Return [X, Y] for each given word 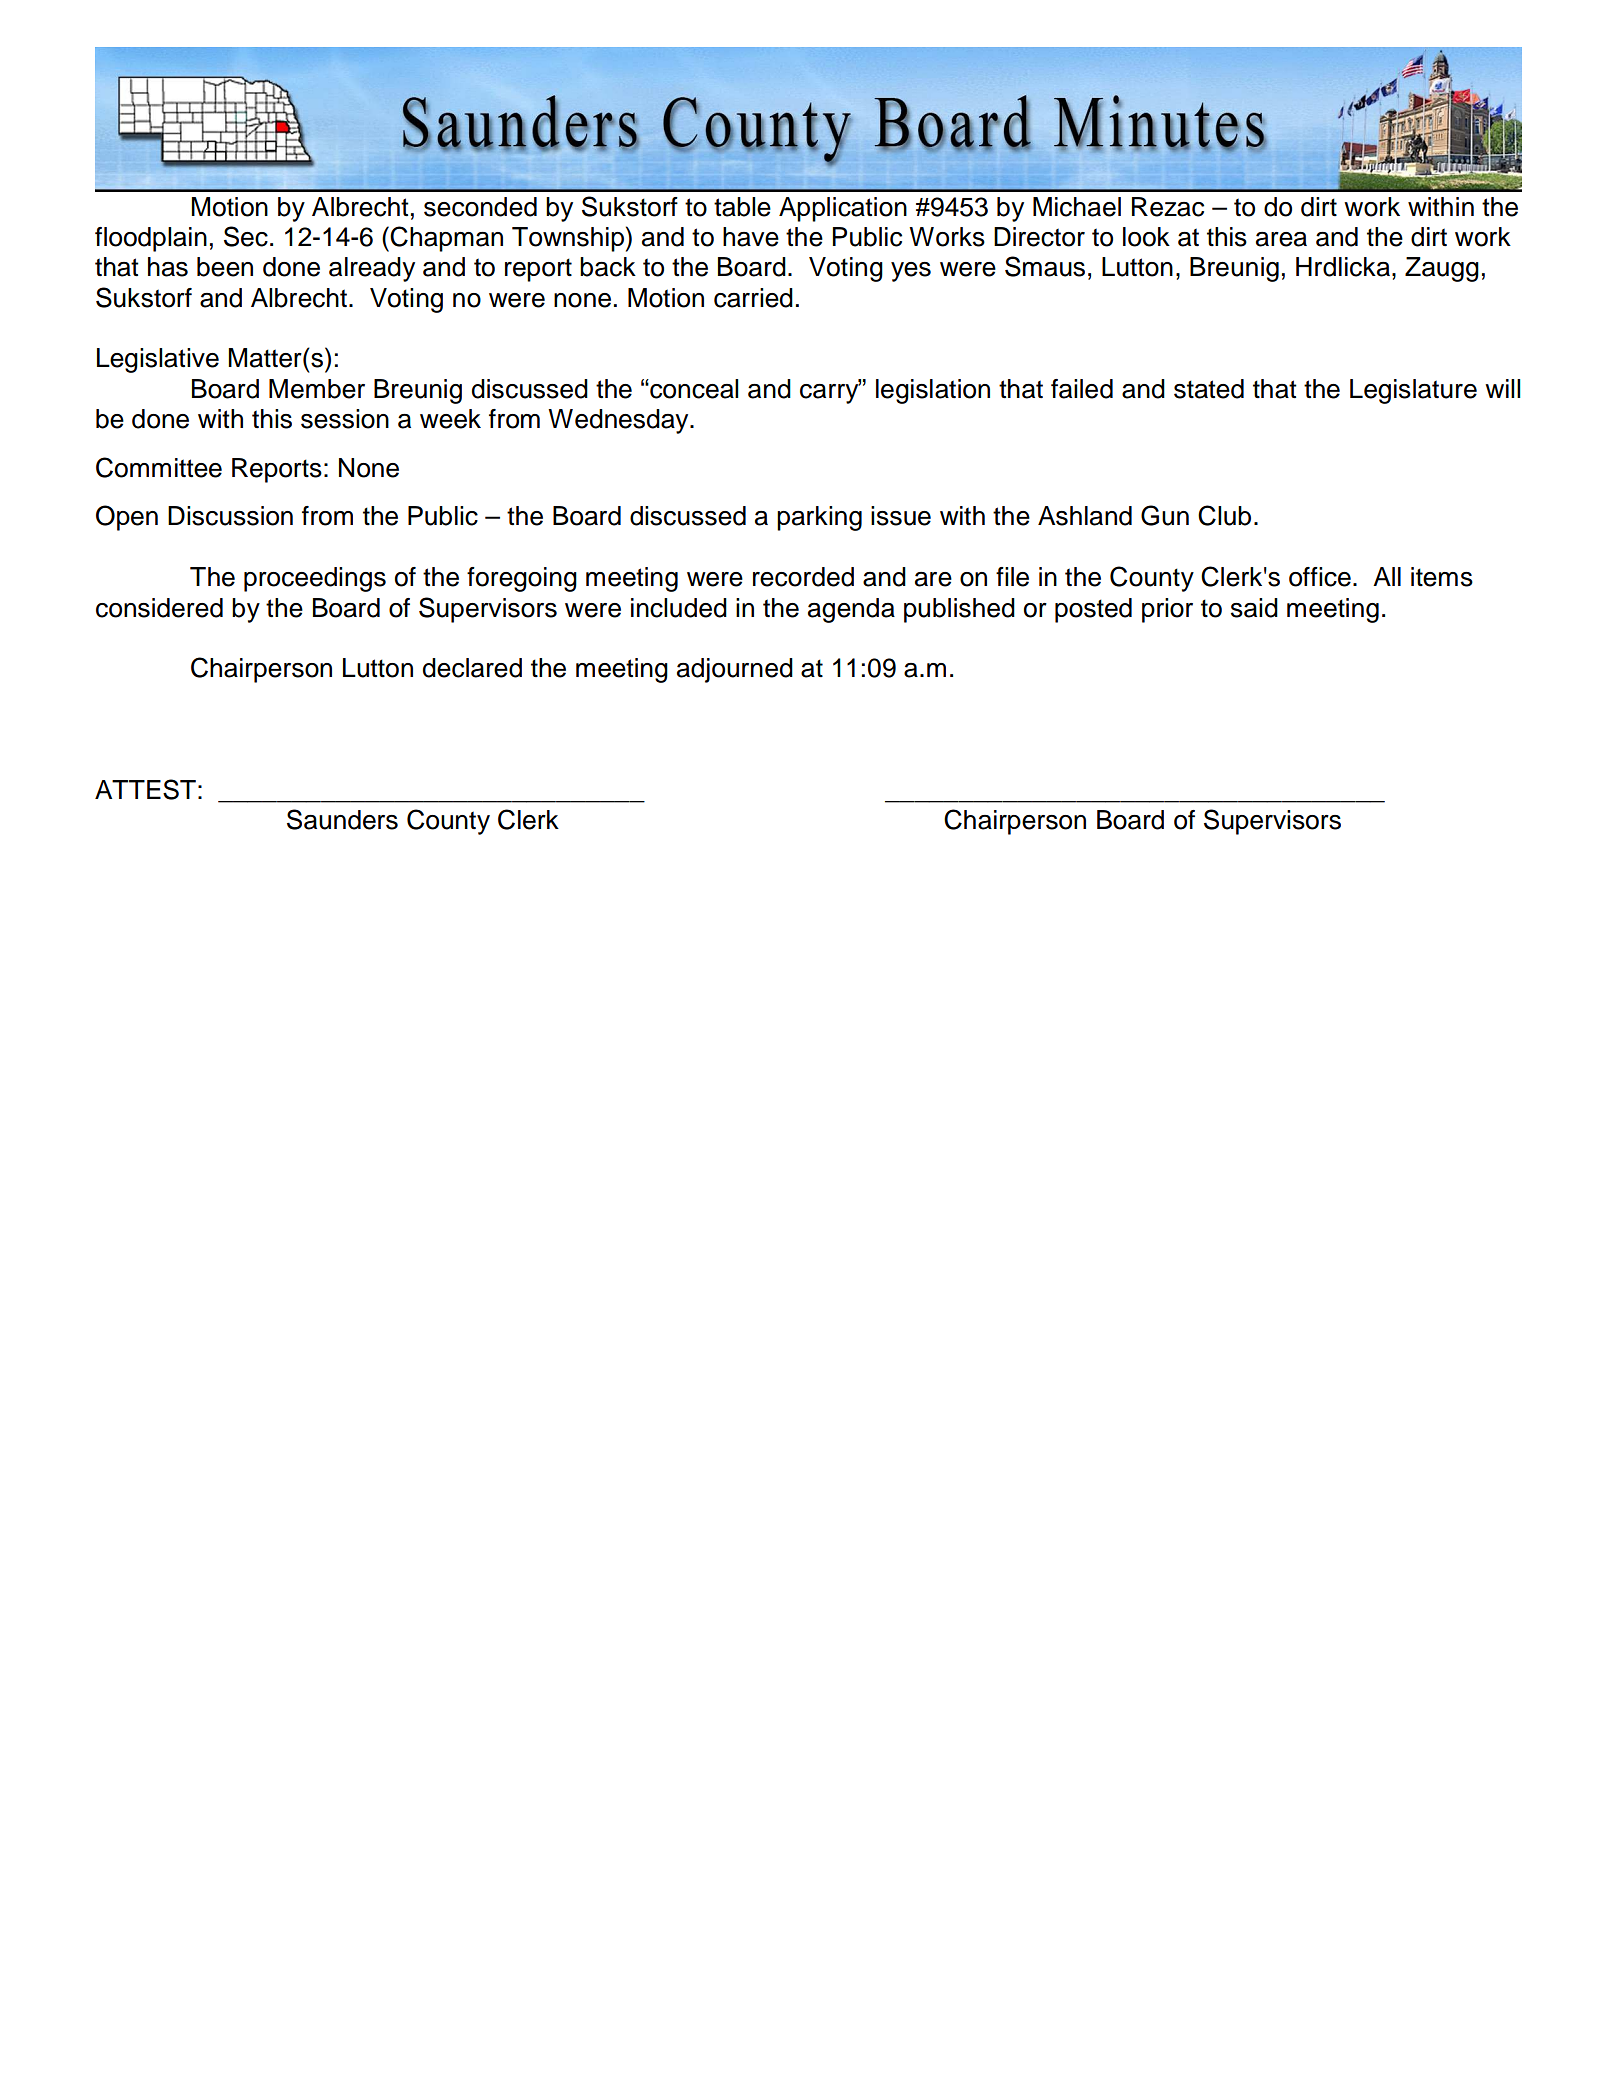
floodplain [151, 239]
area [1281, 239]
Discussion [230, 516]
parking [819, 518]
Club [1224, 515]
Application [843, 209]
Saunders [342, 819]
